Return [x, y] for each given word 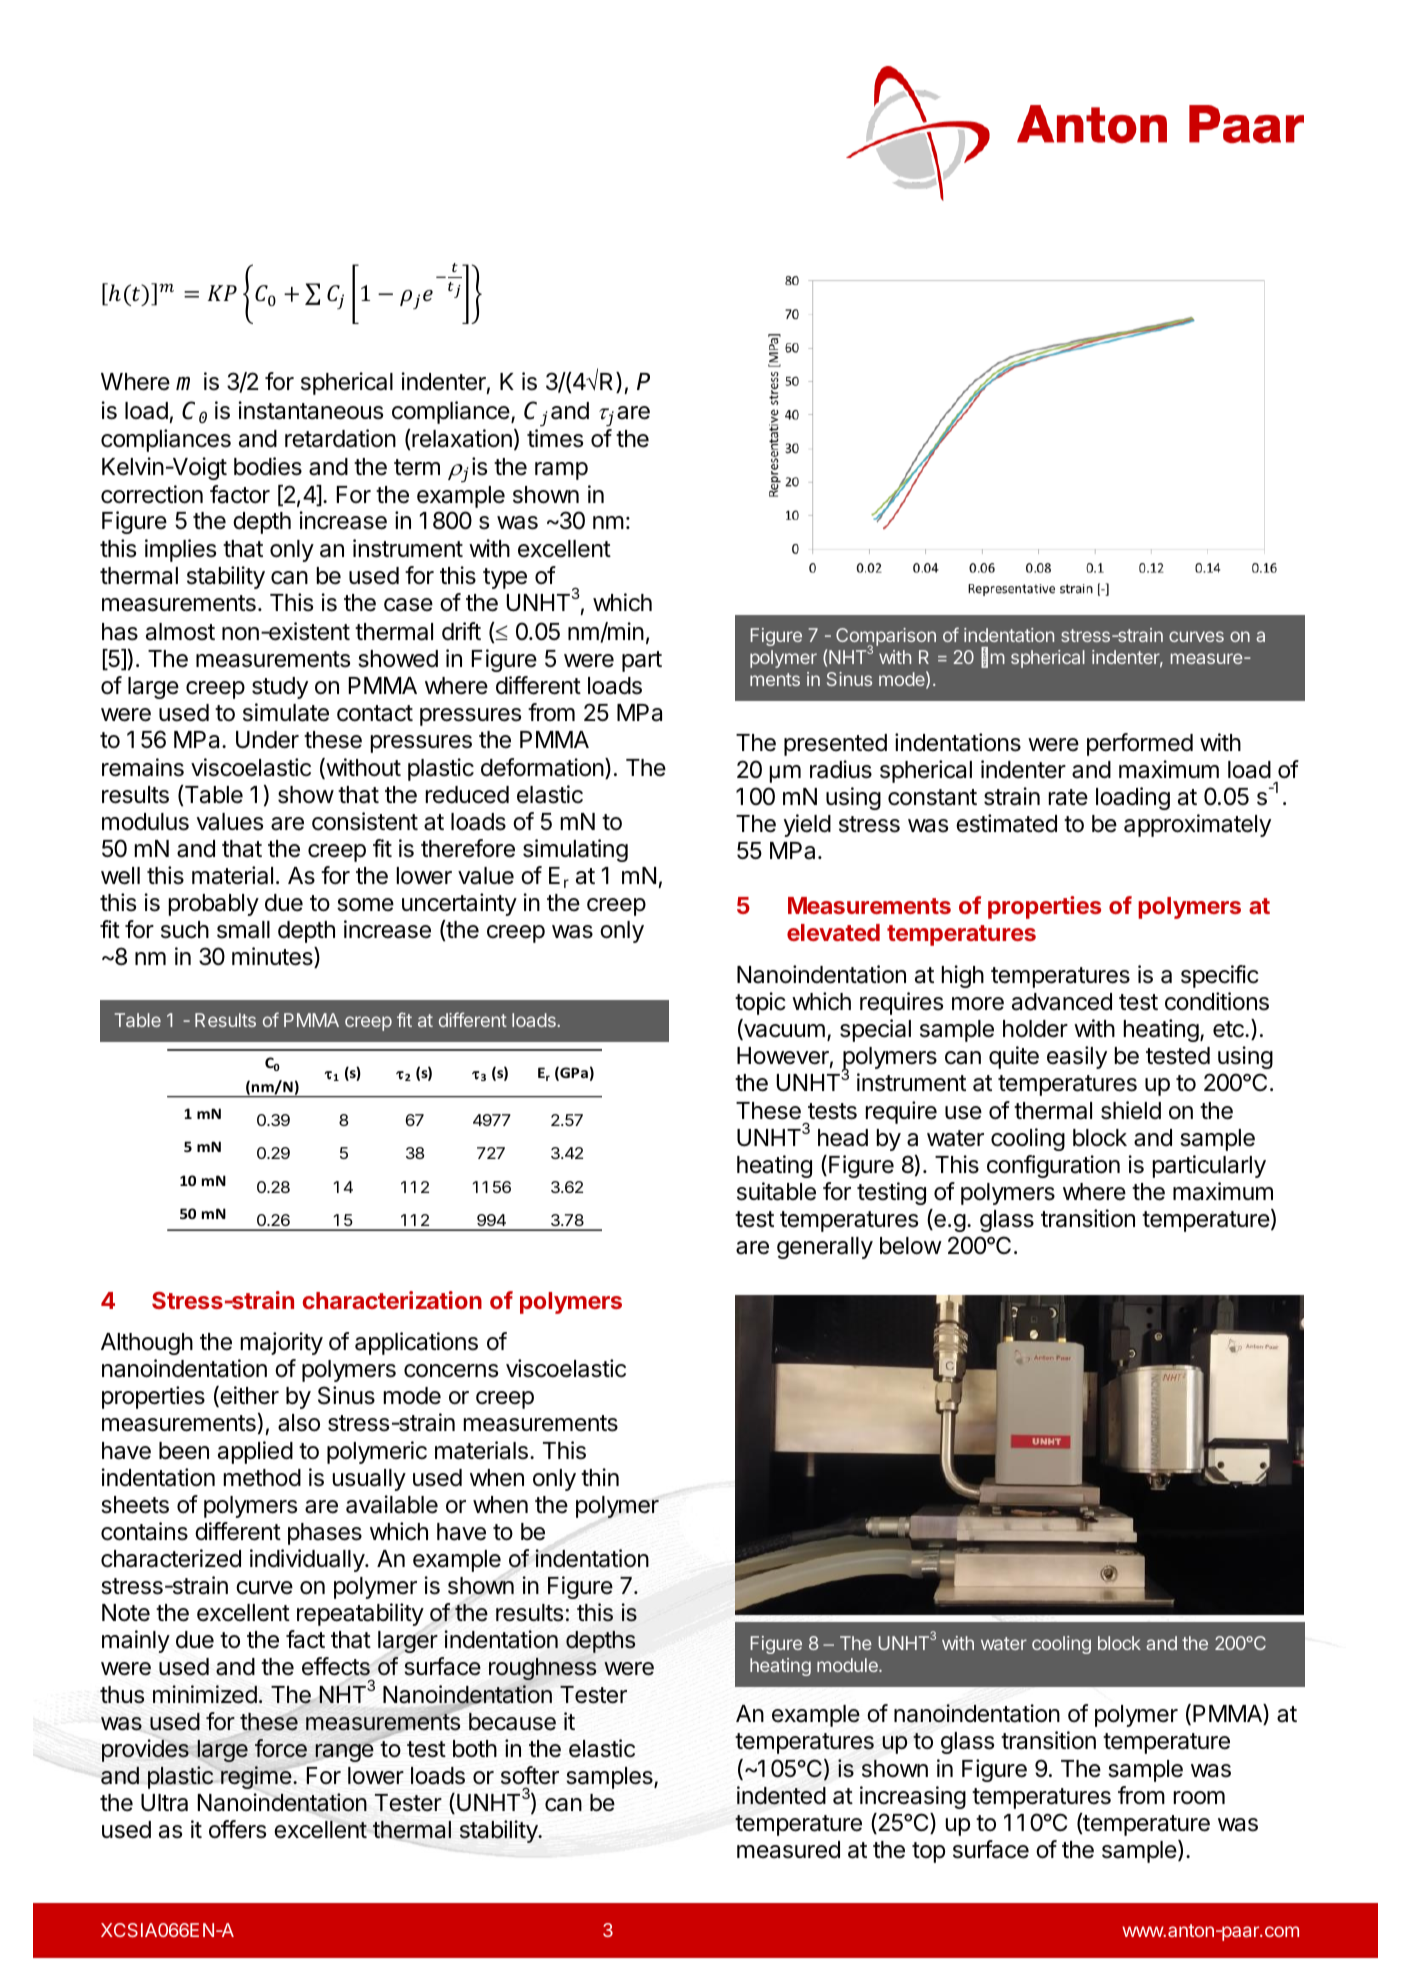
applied [255, 1452]
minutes [273, 957]
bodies [268, 466]
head [843, 1138]
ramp [561, 471]
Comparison [886, 638]
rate [1068, 797]
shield [1131, 1110]
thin [600, 1477]
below [911, 1246]
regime [256, 1777]
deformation [542, 767]
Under [267, 740]
